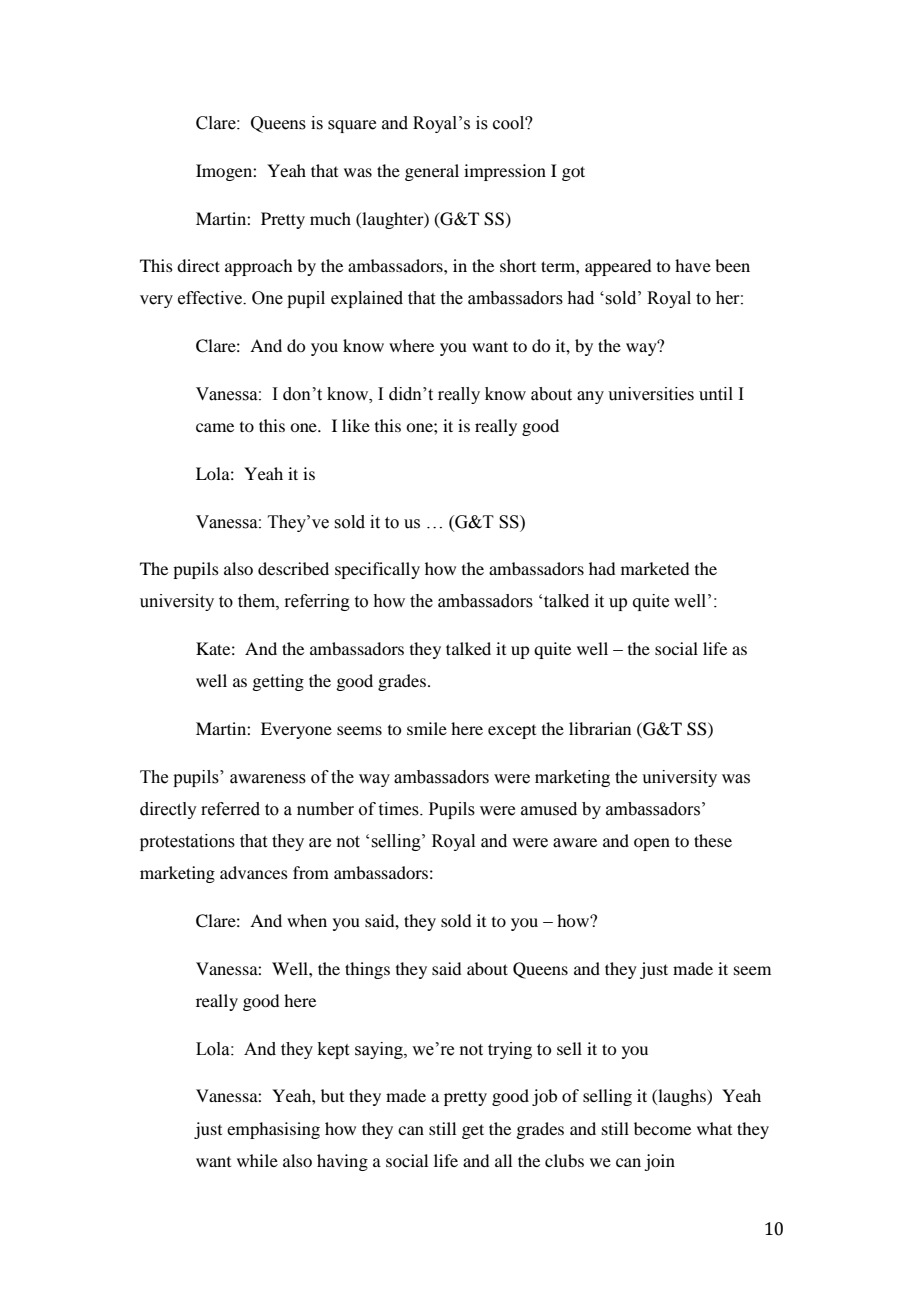 The height and width of the screenshot is (1309, 924). Describe the element at coordinates (400, 809) in the screenshot. I see `times` at that location.
